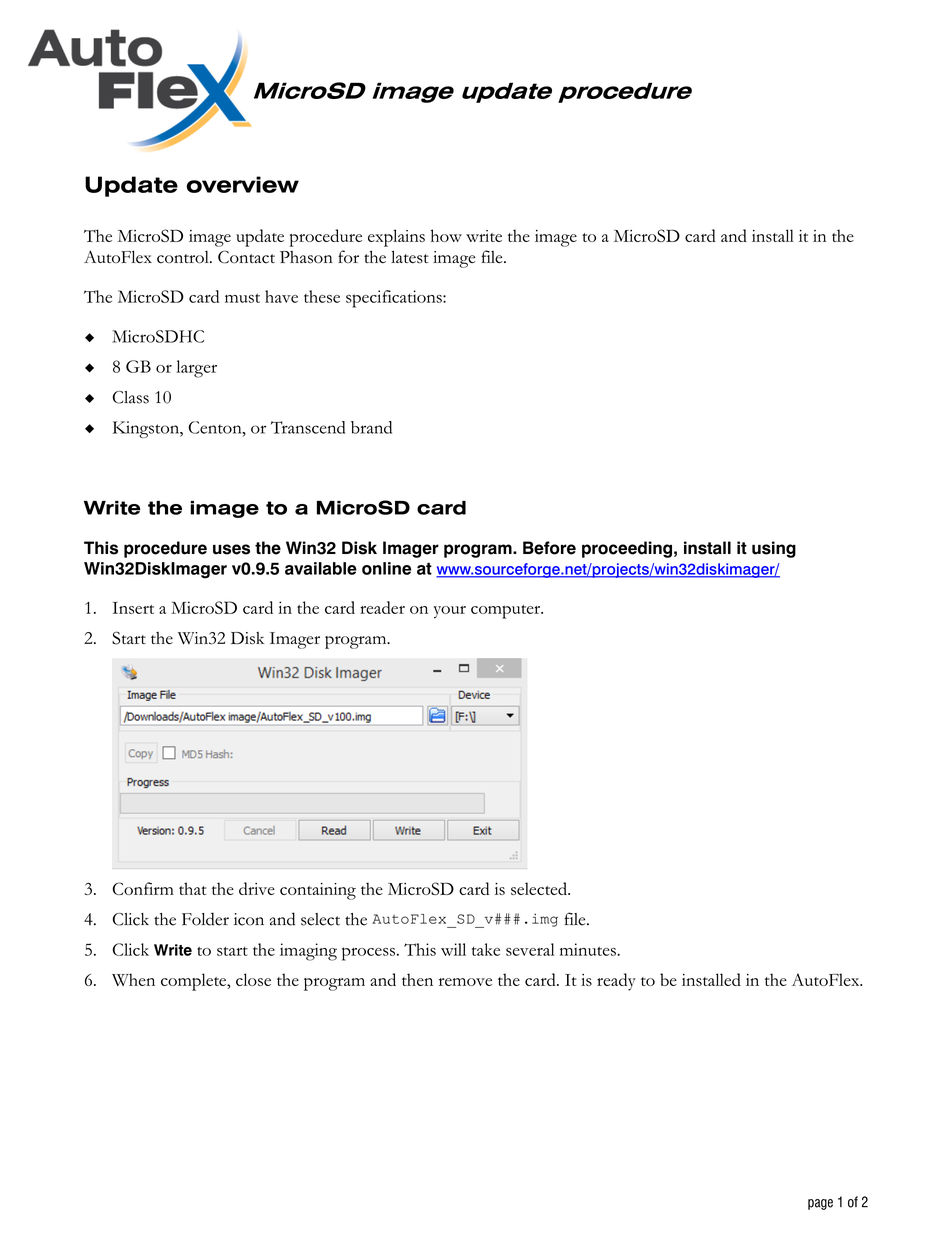 The height and width of the document is (1233, 952). I want to click on latest, so click(410, 257).
